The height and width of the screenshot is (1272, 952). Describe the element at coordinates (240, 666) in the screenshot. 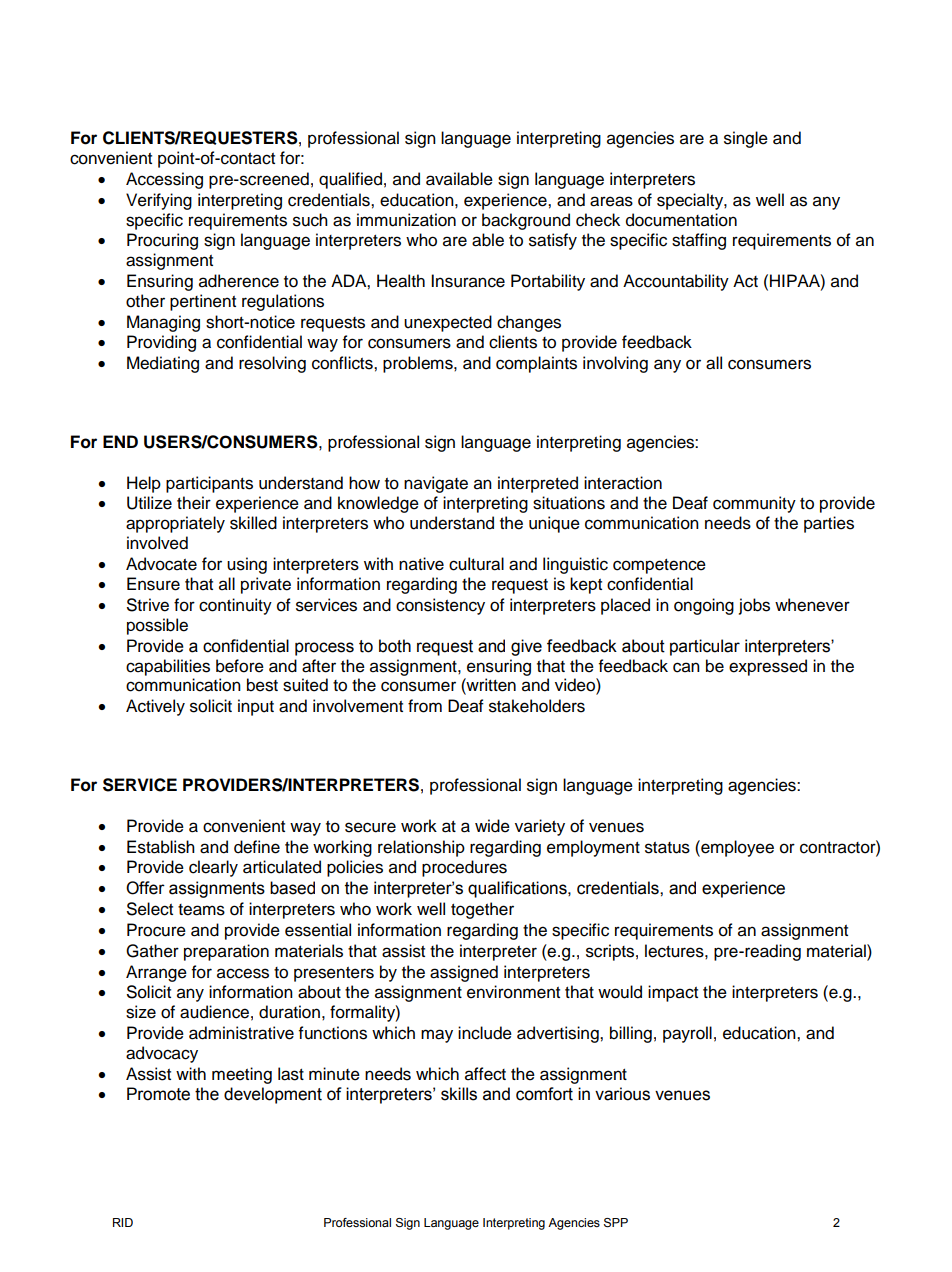

I see `before` at that location.
